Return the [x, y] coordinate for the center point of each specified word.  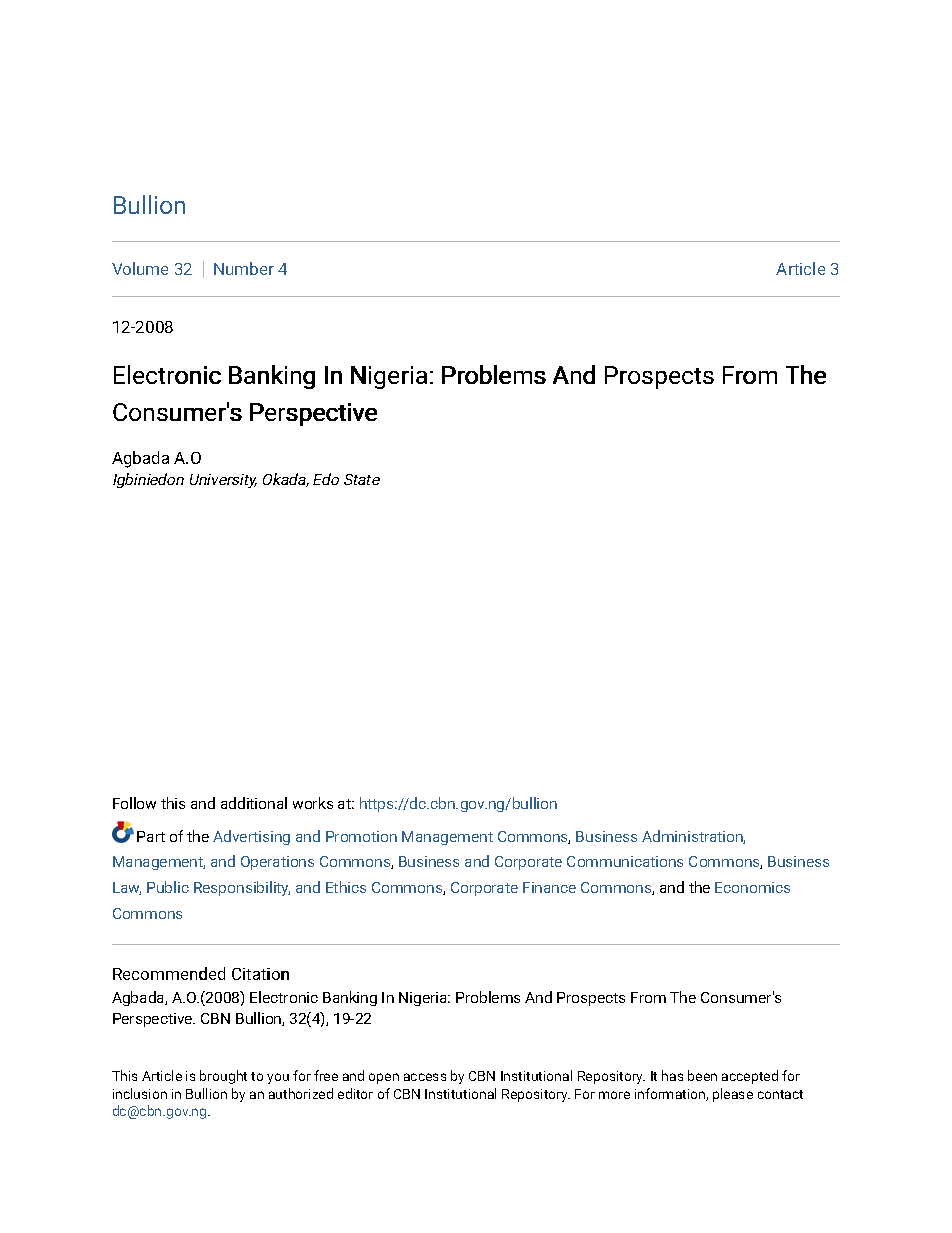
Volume [140, 268]
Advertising [251, 837]
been [702, 1075]
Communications [625, 861]
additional [254, 803]
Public [168, 887]
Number [244, 268]
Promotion [361, 836]
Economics [752, 887]
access [425, 1077]
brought [223, 1077]
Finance [549, 887]
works [313, 803]
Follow [134, 803]
